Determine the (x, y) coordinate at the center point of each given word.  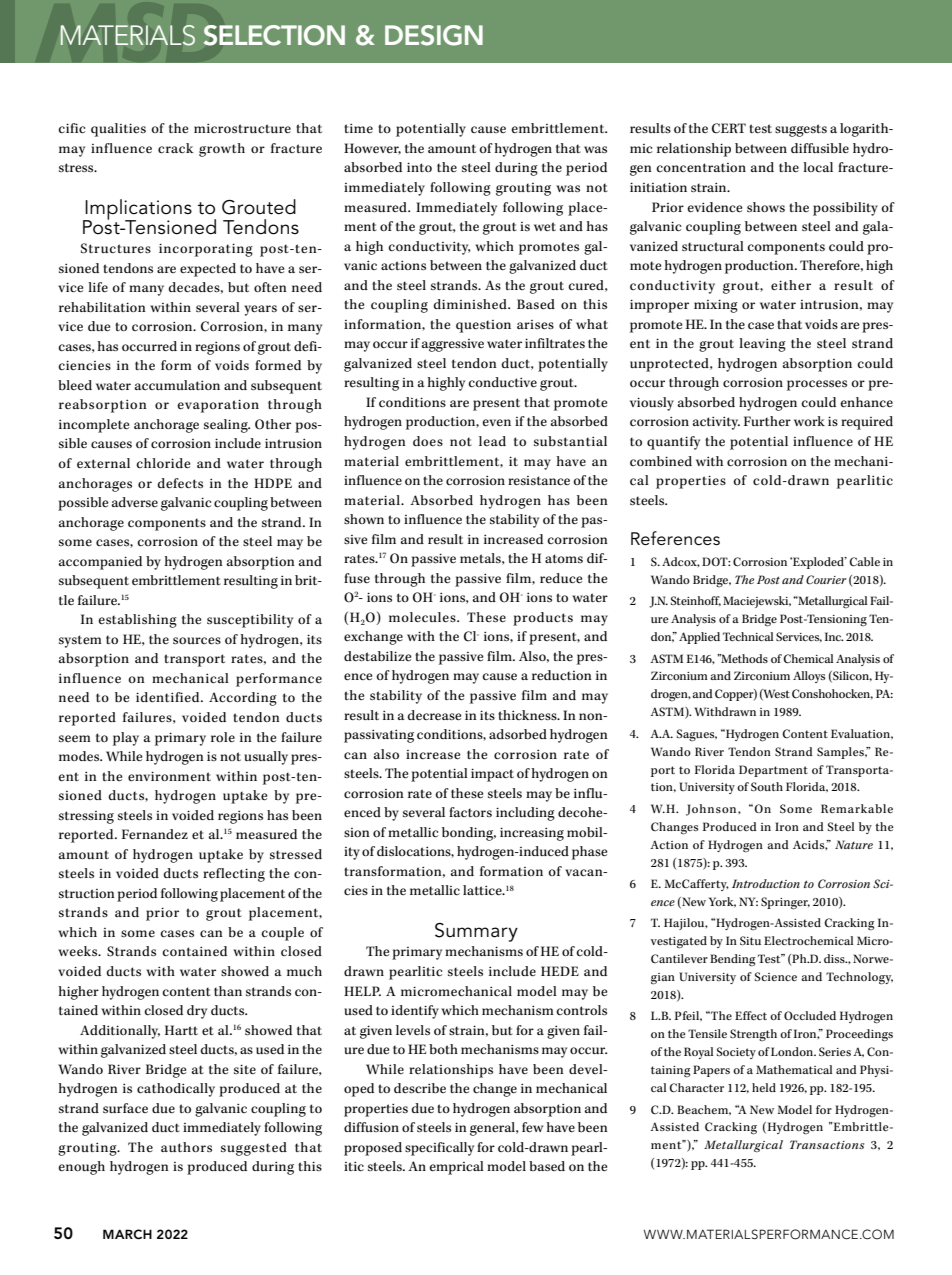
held (764, 1087)
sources (197, 641)
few (532, 1127)
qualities (118, 130)
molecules (423, 617)
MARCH (127, 1234)
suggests (801, 130)
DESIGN (434, 35)
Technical (748, 636)
